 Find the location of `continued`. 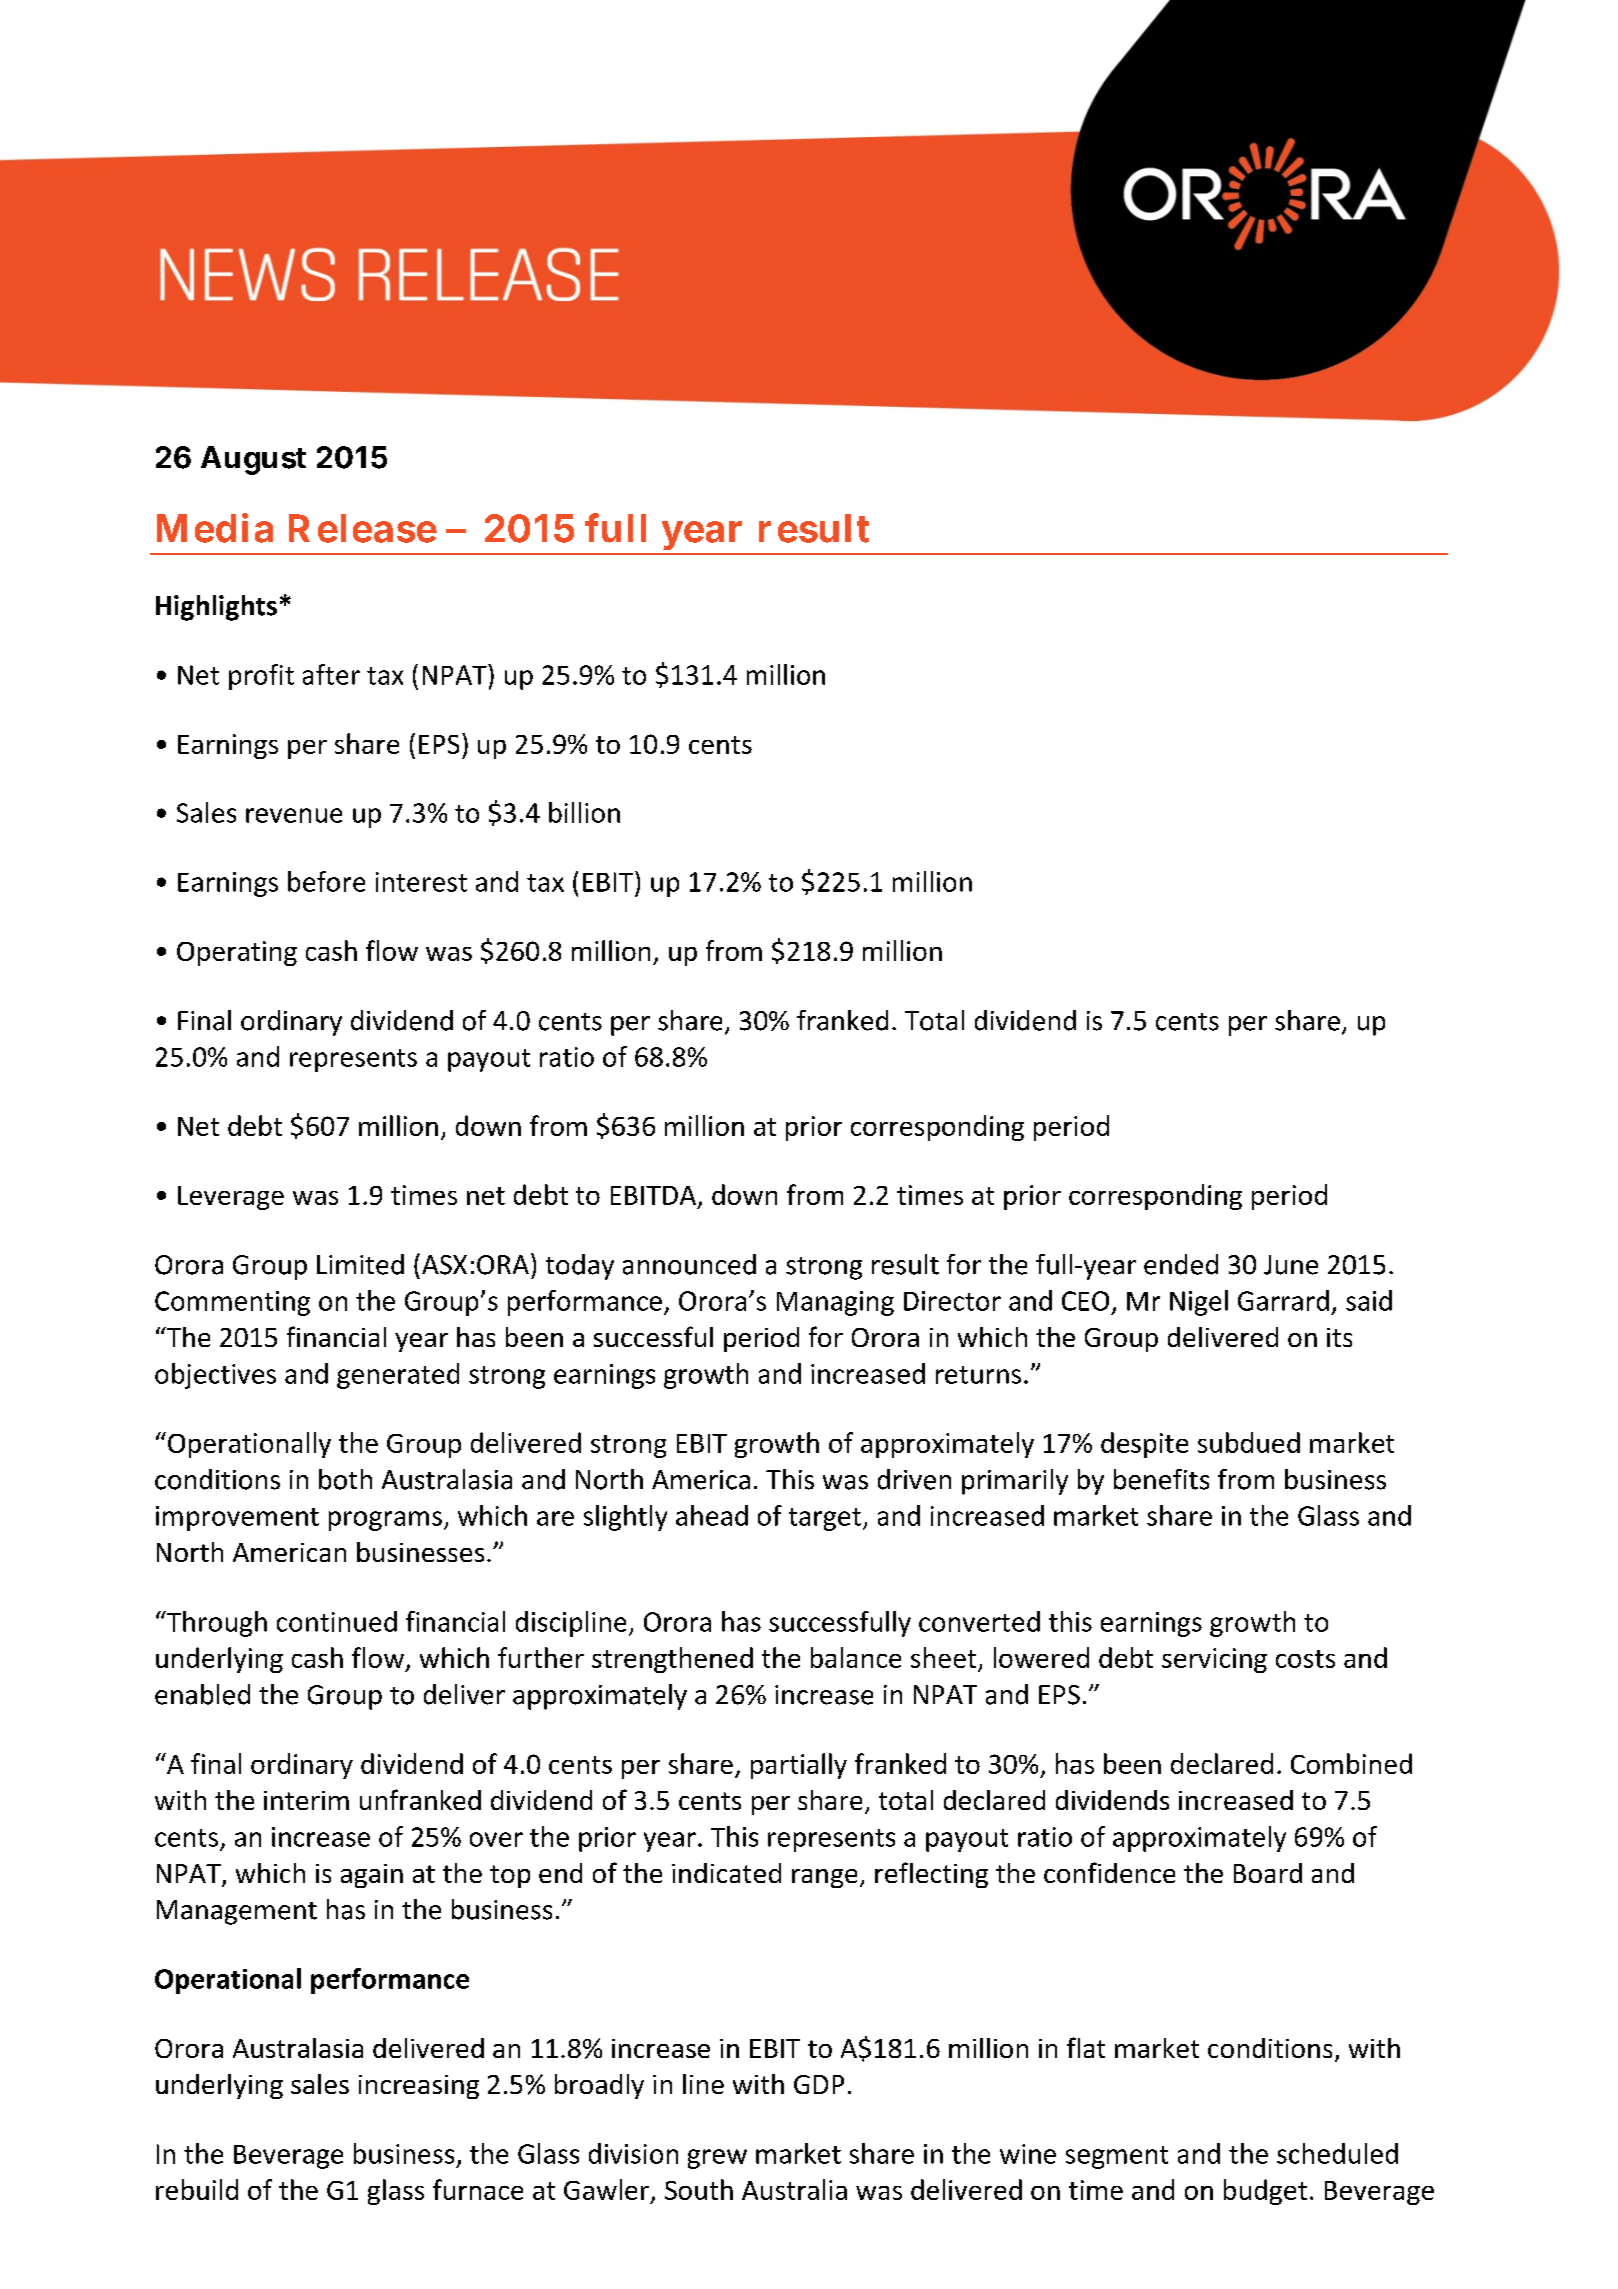

continued is located at coordinates (337, 1621).
